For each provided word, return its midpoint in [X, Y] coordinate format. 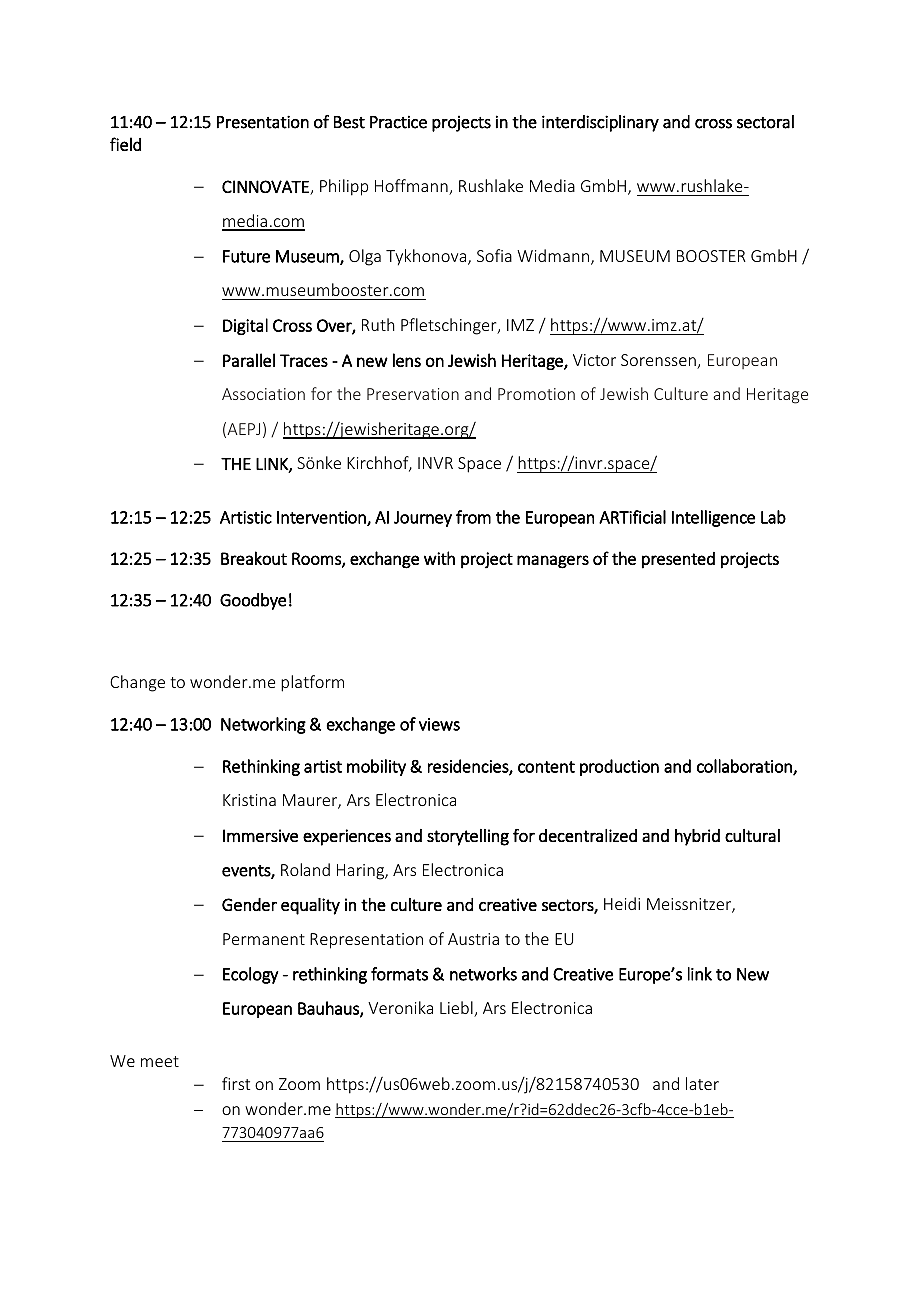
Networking [263, 725]
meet [160, 1061]
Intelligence [713, 518]
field [125, 144]
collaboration [745, 767]
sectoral [765, 122]
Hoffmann [412, 187]
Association [263, 394]
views [439, 724]
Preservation [413, 394]
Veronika [400, 1007]
